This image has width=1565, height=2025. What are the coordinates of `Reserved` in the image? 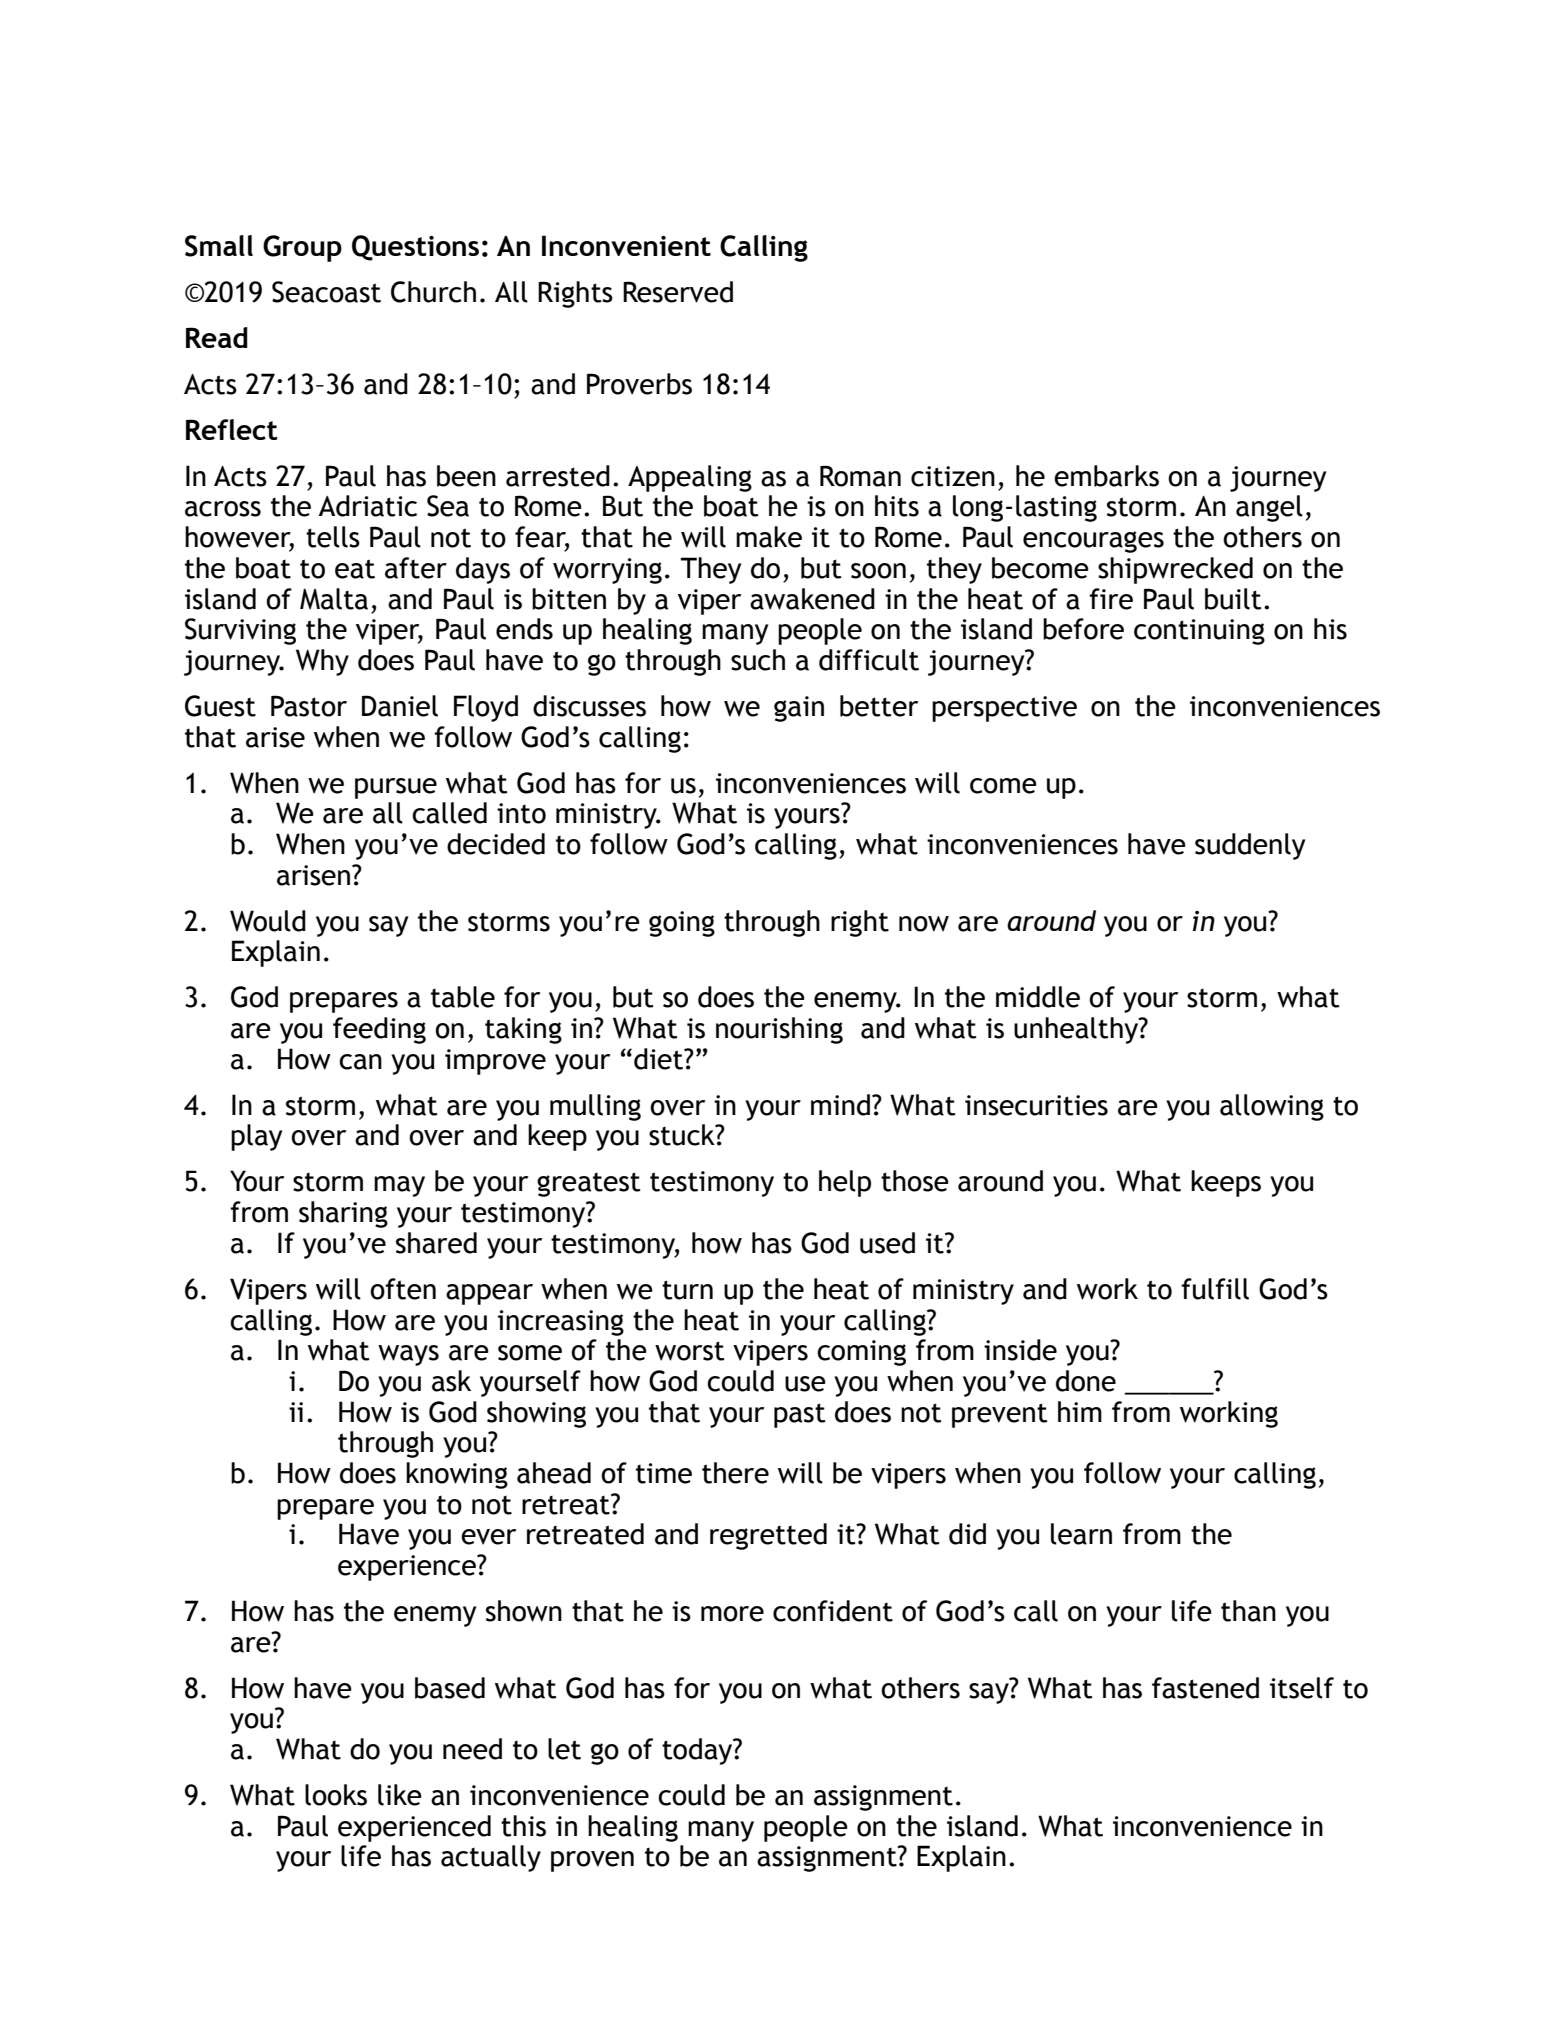 It's located at (678, 292).
